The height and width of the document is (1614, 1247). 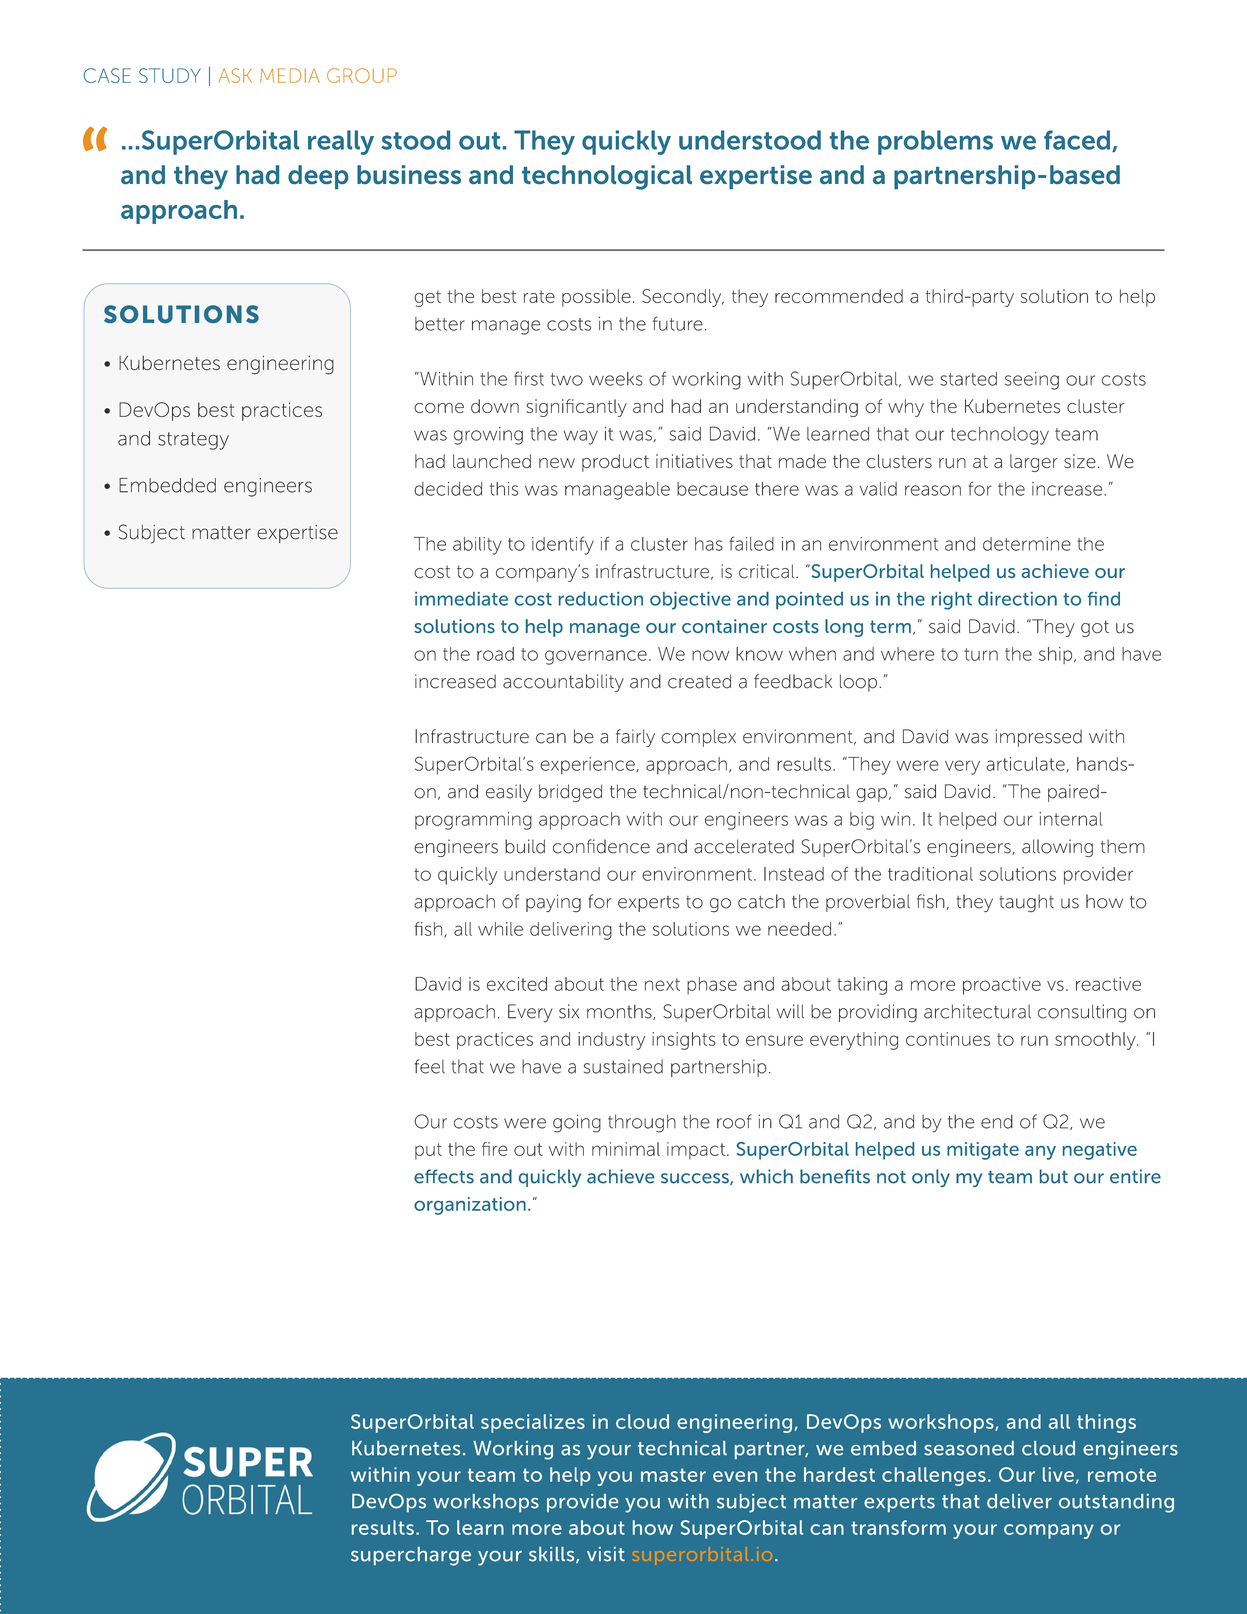 I want to click on catch, so click(x=761, y=901).
